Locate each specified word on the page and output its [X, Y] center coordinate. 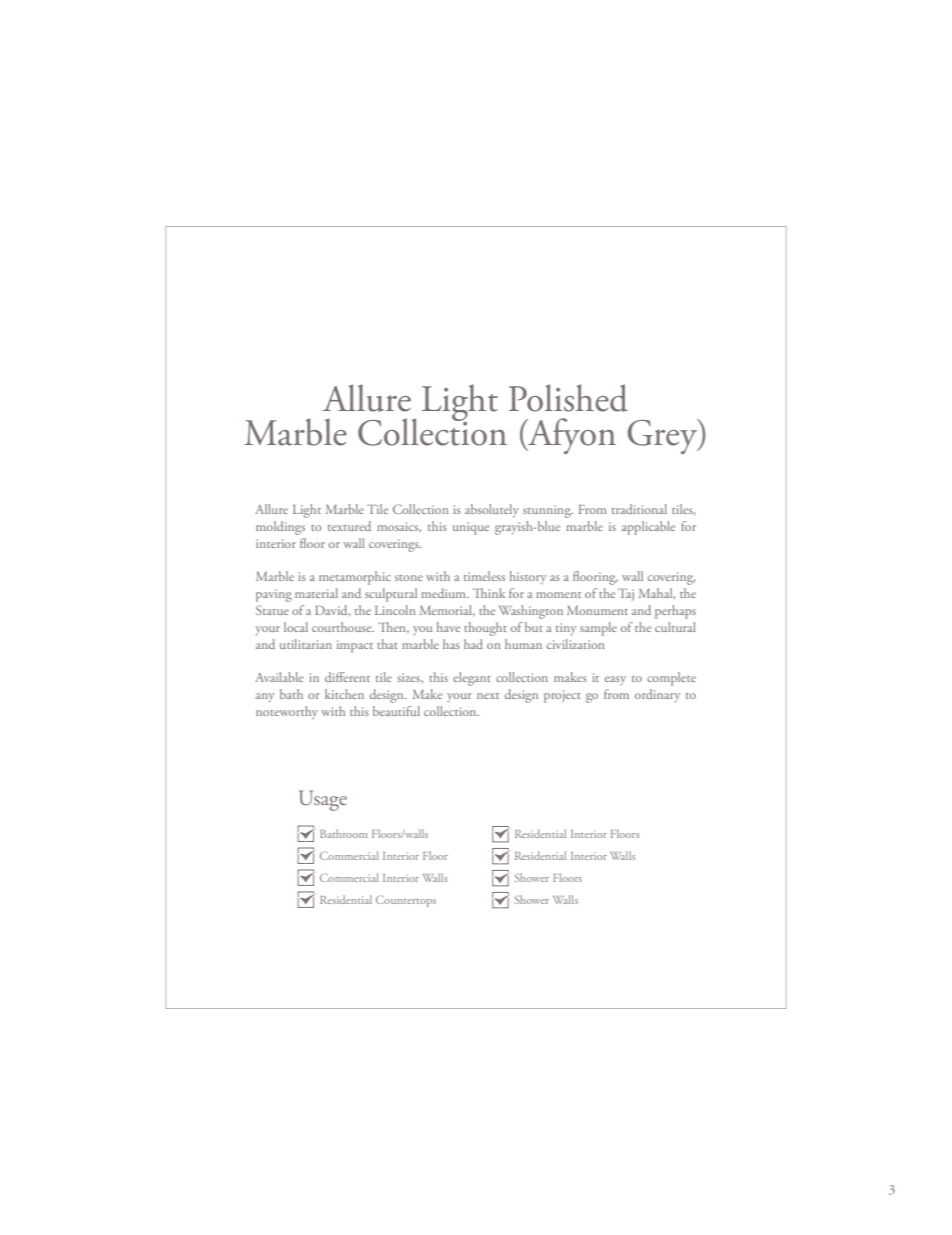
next [488, 696]
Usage [323, 800]
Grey [664, 436]
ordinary [658, 696]
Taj [626, 594]
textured [349, 526]
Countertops [406, 901]
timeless [484, 576]
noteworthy [287, 713]
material [316, 593]
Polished [568, 398]
